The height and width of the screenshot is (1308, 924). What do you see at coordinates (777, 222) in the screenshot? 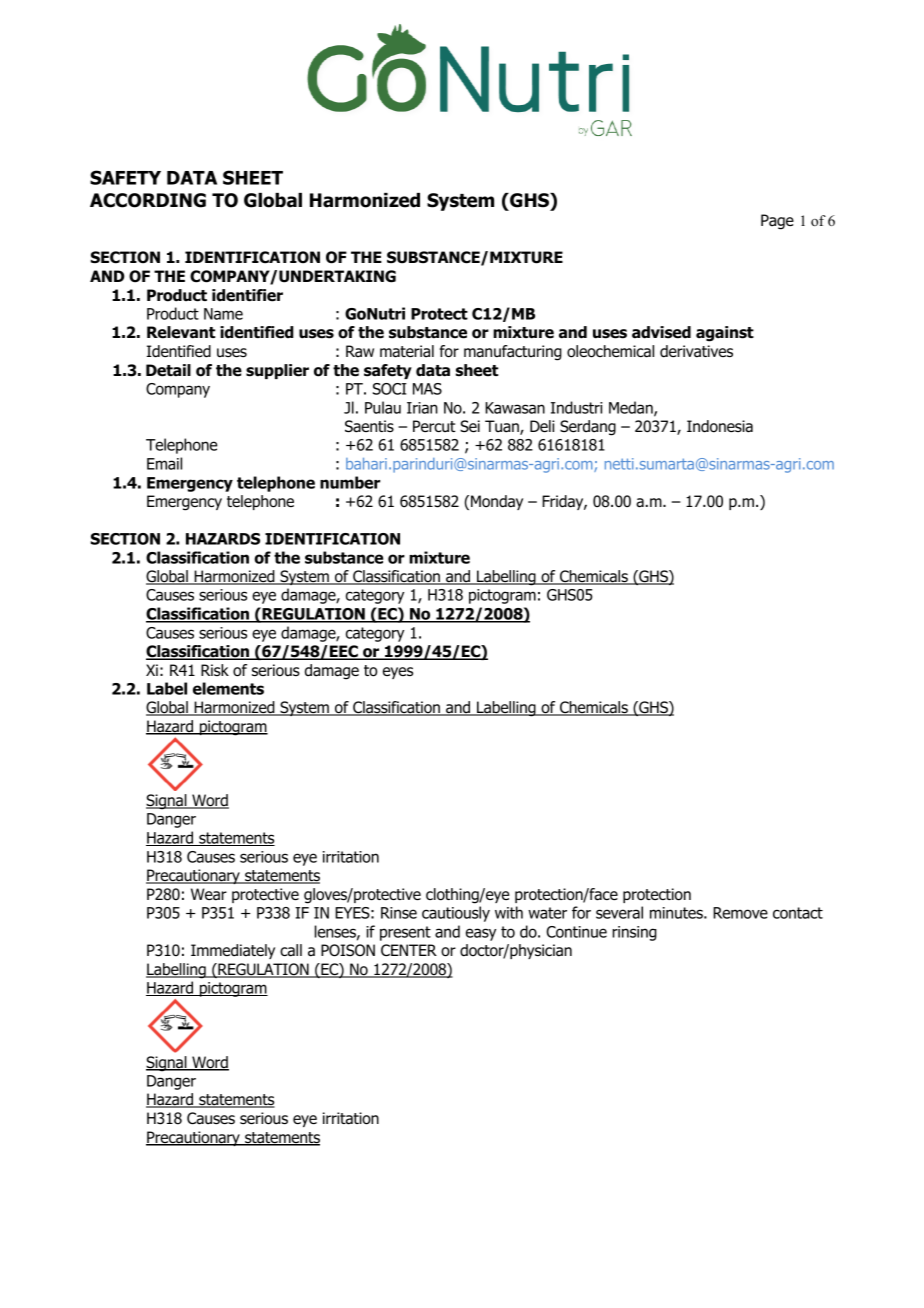
I see `Page` at bounding box center [777, 222].
